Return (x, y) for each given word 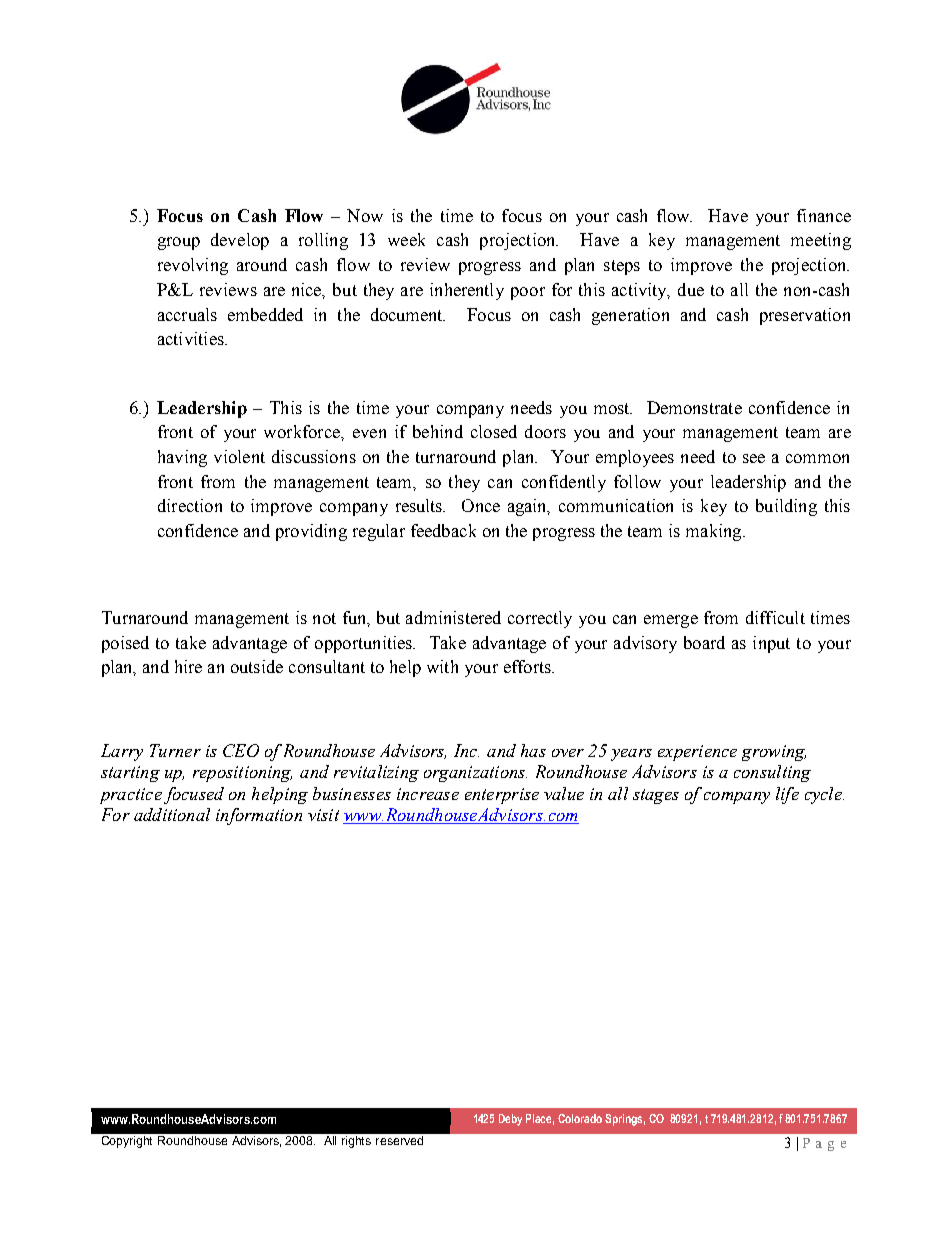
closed (494, 431)
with (442, 666)
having (182, 458)
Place (540, 1119)
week (406, 239)
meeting (821, 241)
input (771, 644)
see (754, 458)
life (787, 795)
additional (172, 814)
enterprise (502, 796)
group (179, 243)
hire (188, 666)
